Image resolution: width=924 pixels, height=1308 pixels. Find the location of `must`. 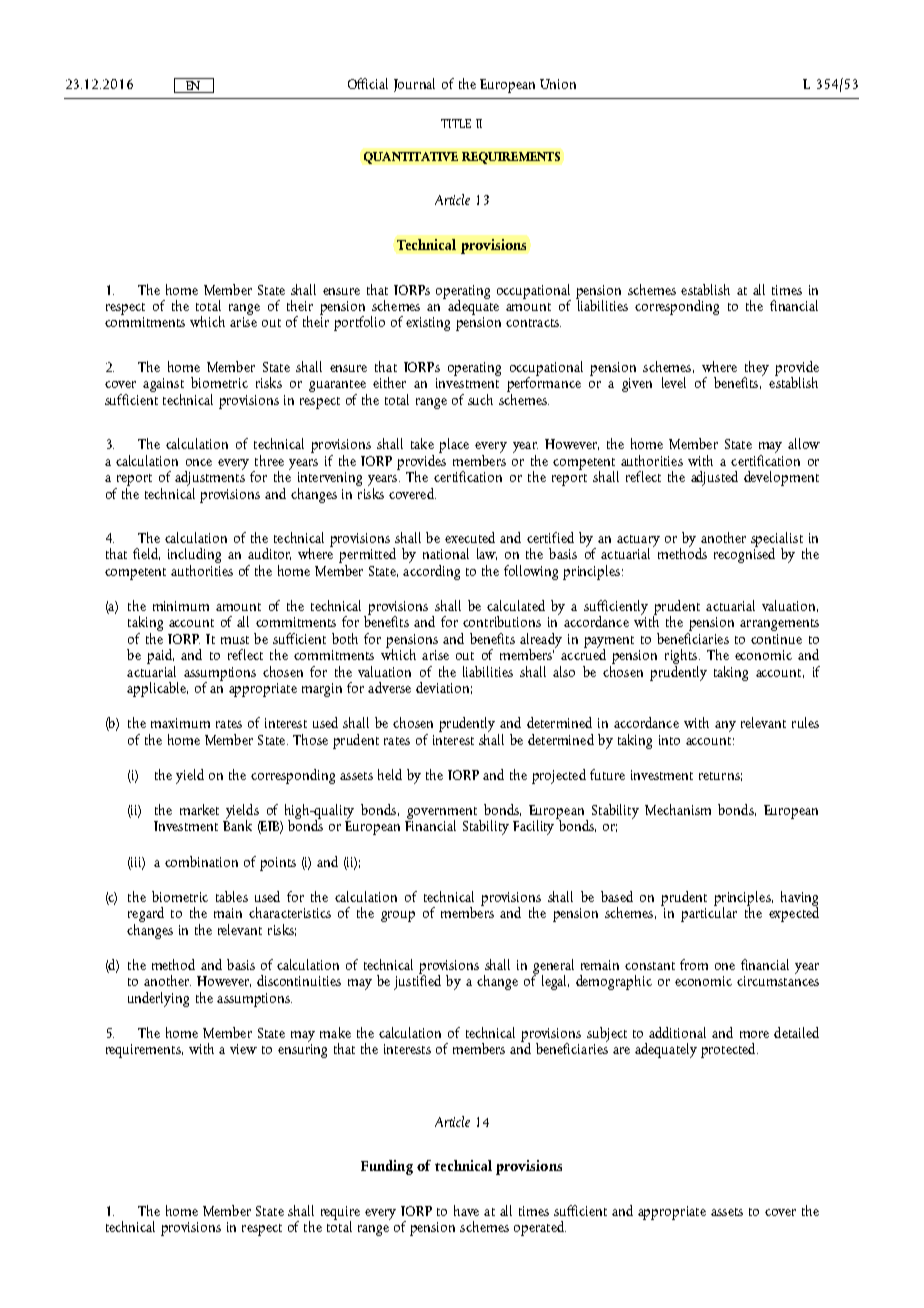

must is located at coordinates (235, 640).
